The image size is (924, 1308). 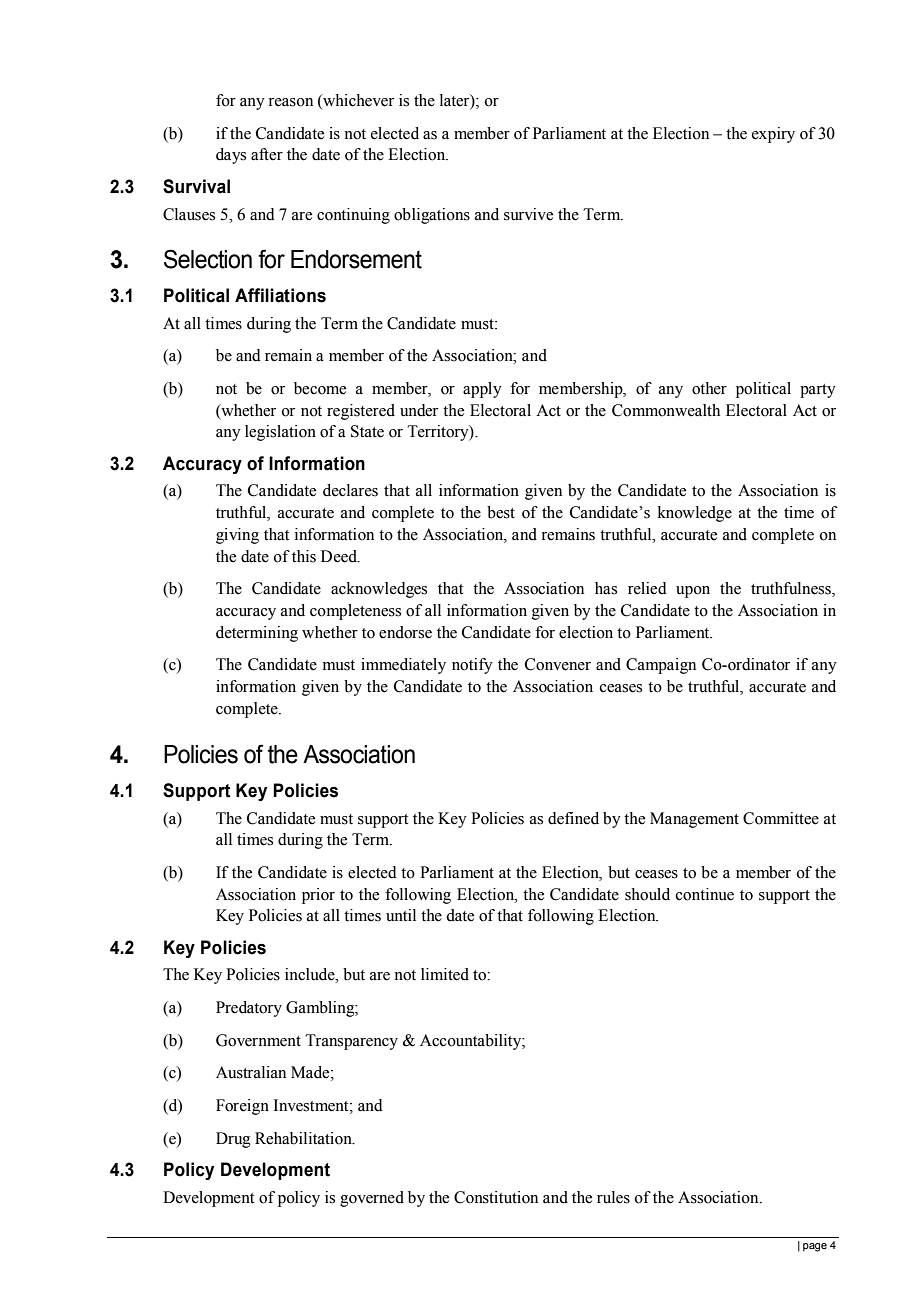 What do you see at coordinates (661, 666) in the image?
I see `Campaign` at bounding box center [661, 666].
